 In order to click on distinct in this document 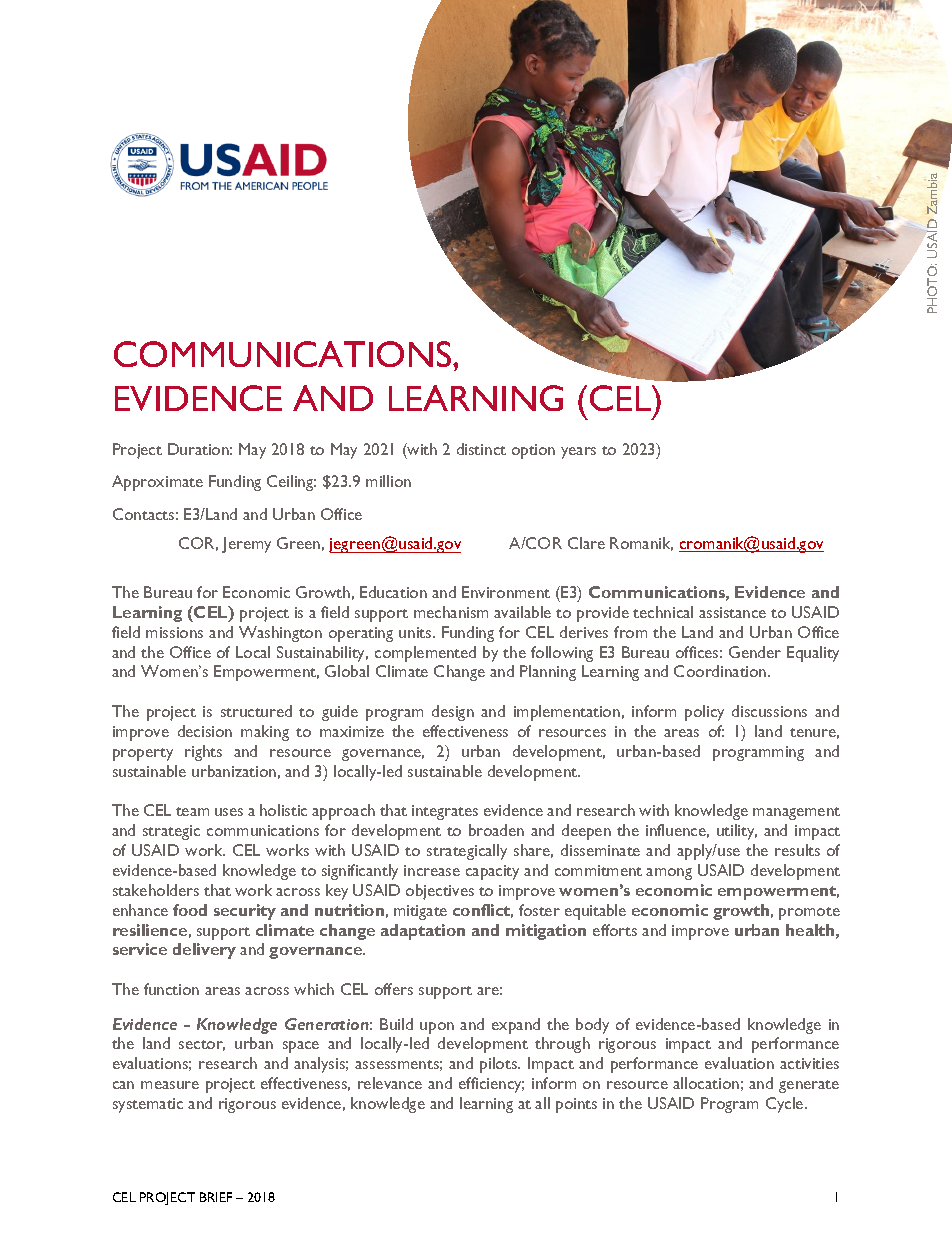, I will do `click(481, 449)`.
